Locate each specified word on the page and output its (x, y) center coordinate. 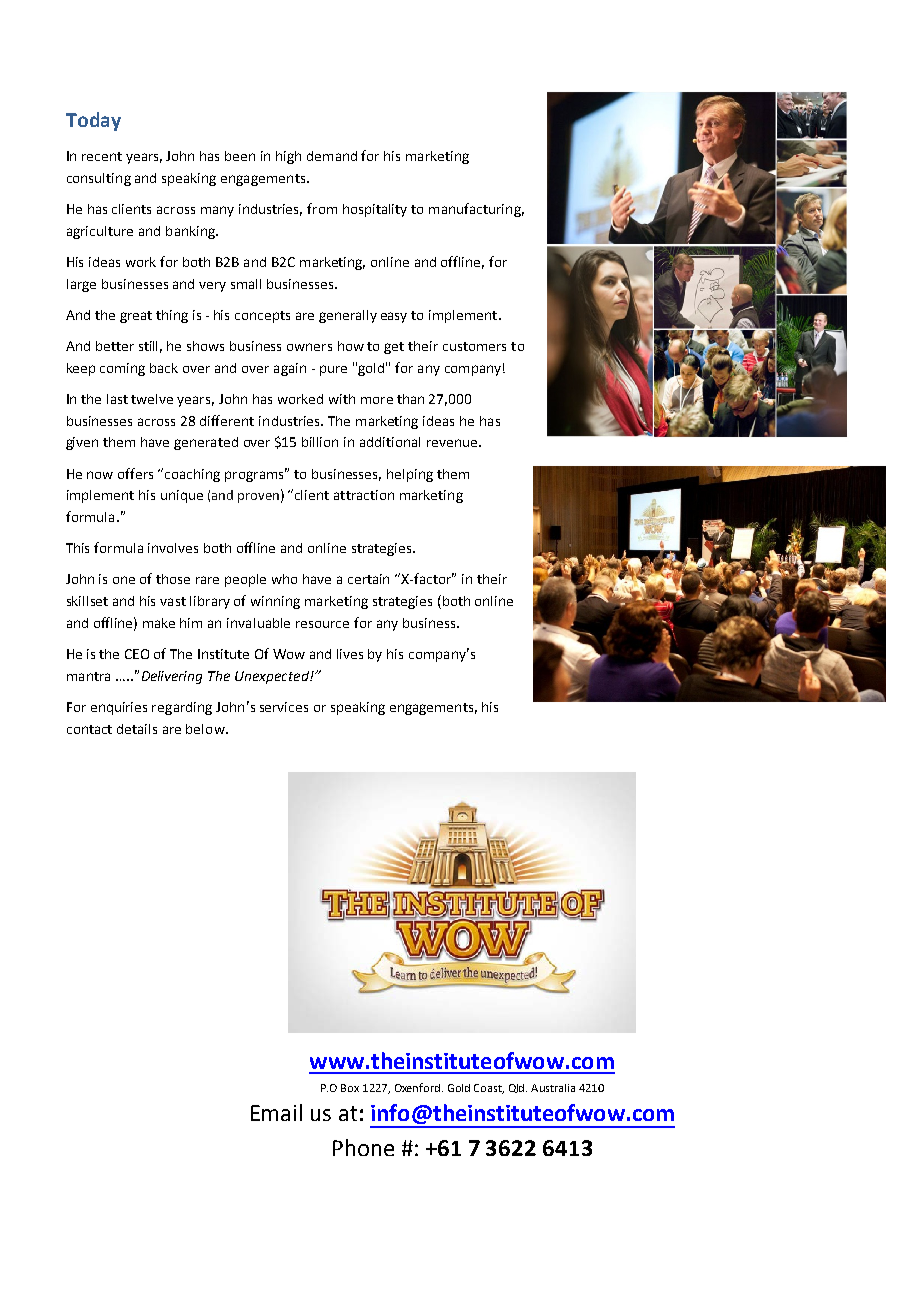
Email (276, 1112)
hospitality (375, 210)
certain (368, 579)
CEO (137, 654)
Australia (553, 1088)
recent (102, 156)
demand (332, 156)
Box (350, 1088)
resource (322, 624)
